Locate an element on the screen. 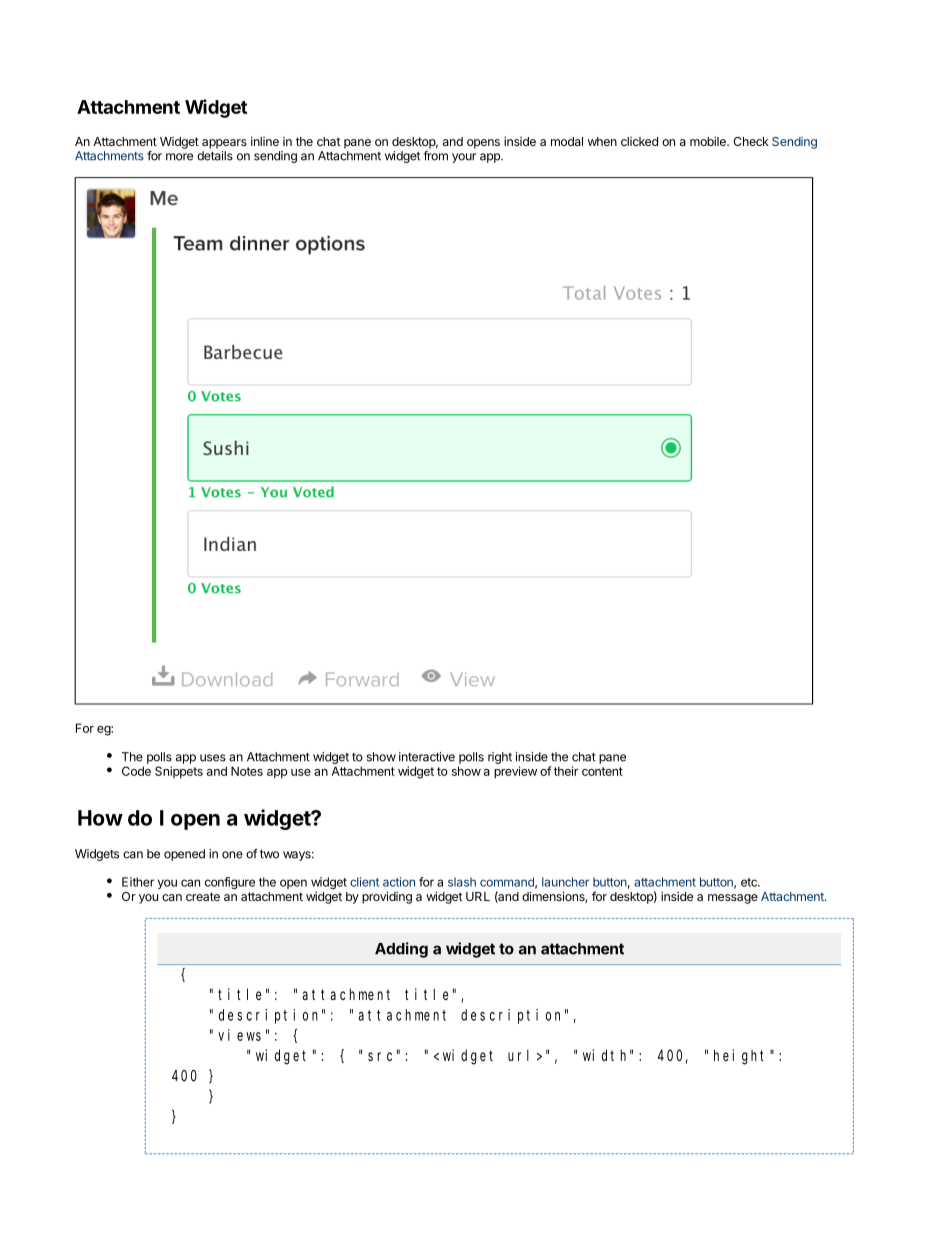  your is located at coordinates (464, 158).
